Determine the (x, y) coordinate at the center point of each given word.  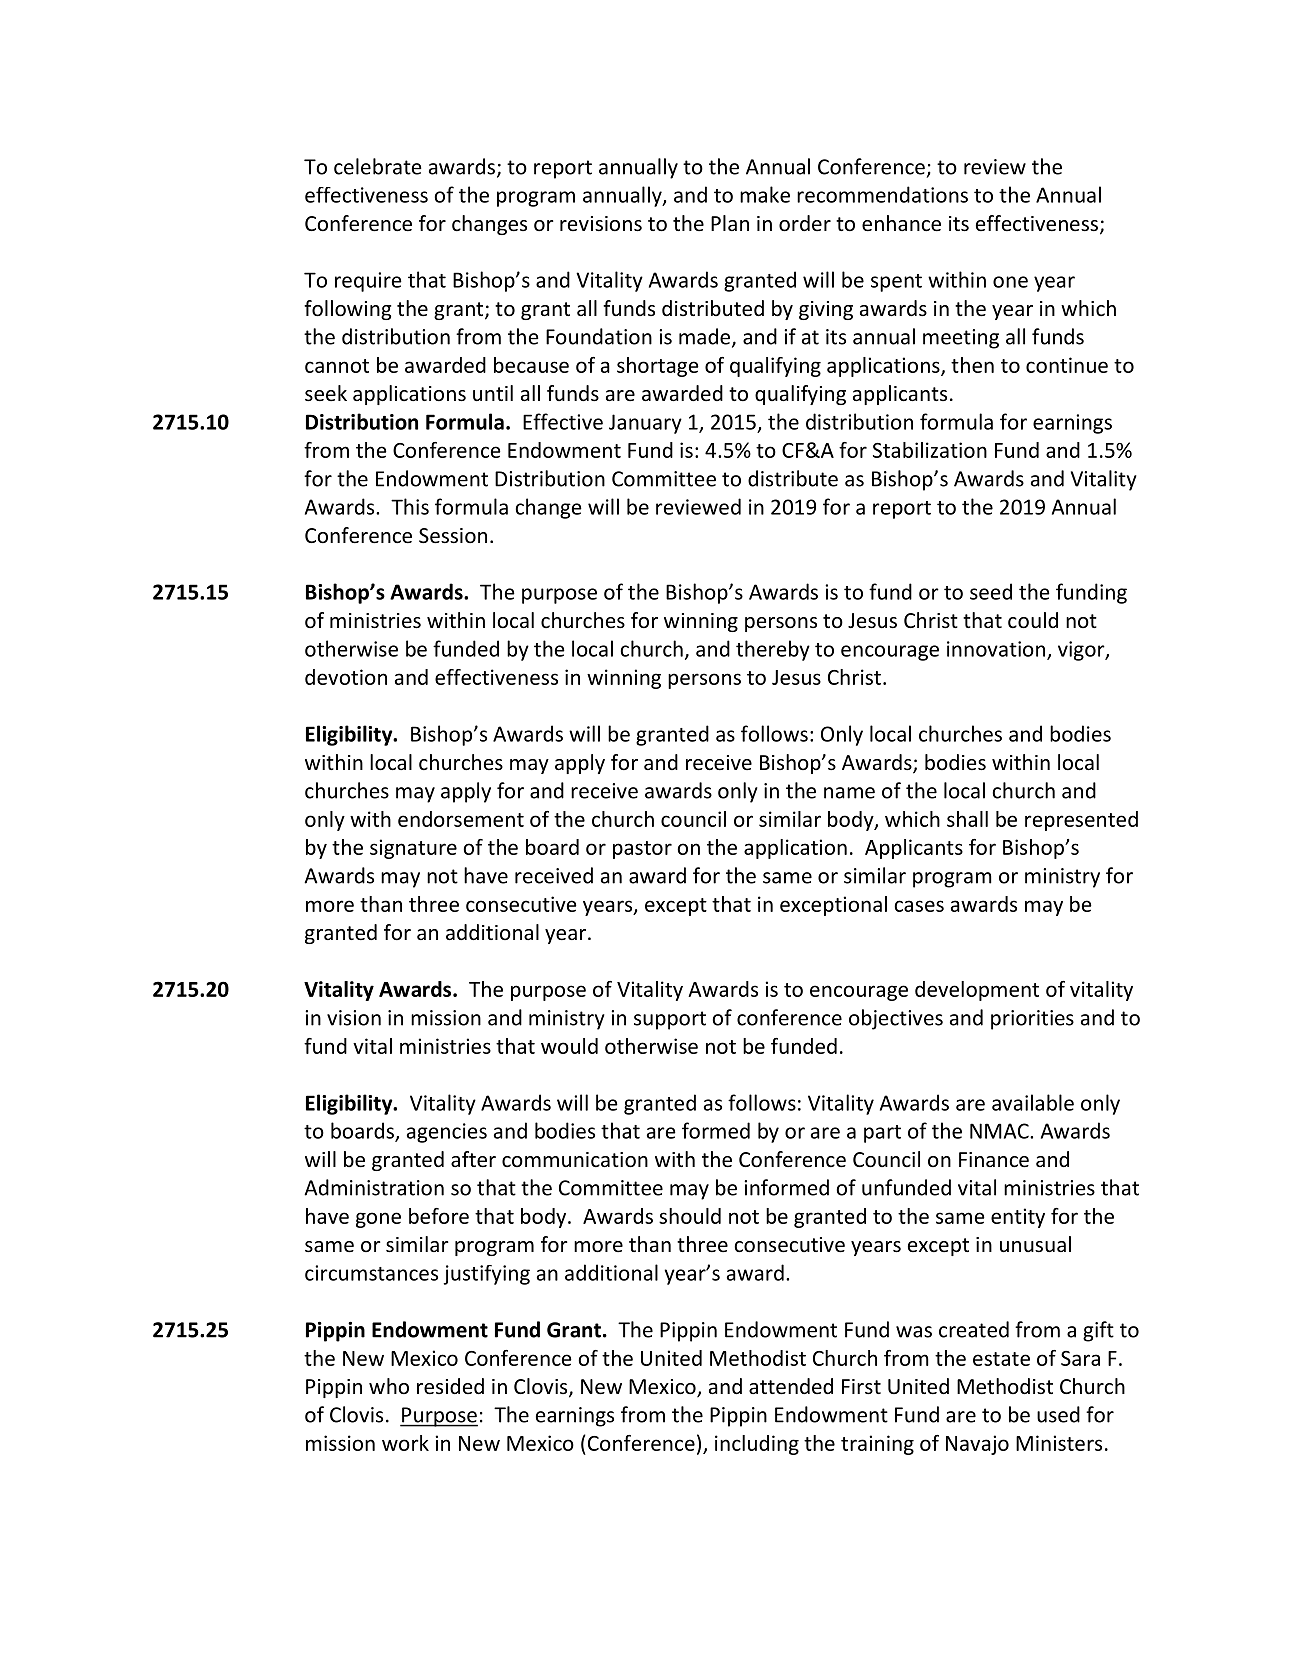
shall (967, 819)
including (757, 1445)
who (389, 1386)
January (645, 424)
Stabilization (930, 450)
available (1033, 1102)
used (1058, 1414)
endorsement (461, 819)
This (410, 506)
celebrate (378, 166)
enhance (901, 223)
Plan (730, 223)
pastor (642, 850)
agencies (447, 1133)
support (670, 1020)
